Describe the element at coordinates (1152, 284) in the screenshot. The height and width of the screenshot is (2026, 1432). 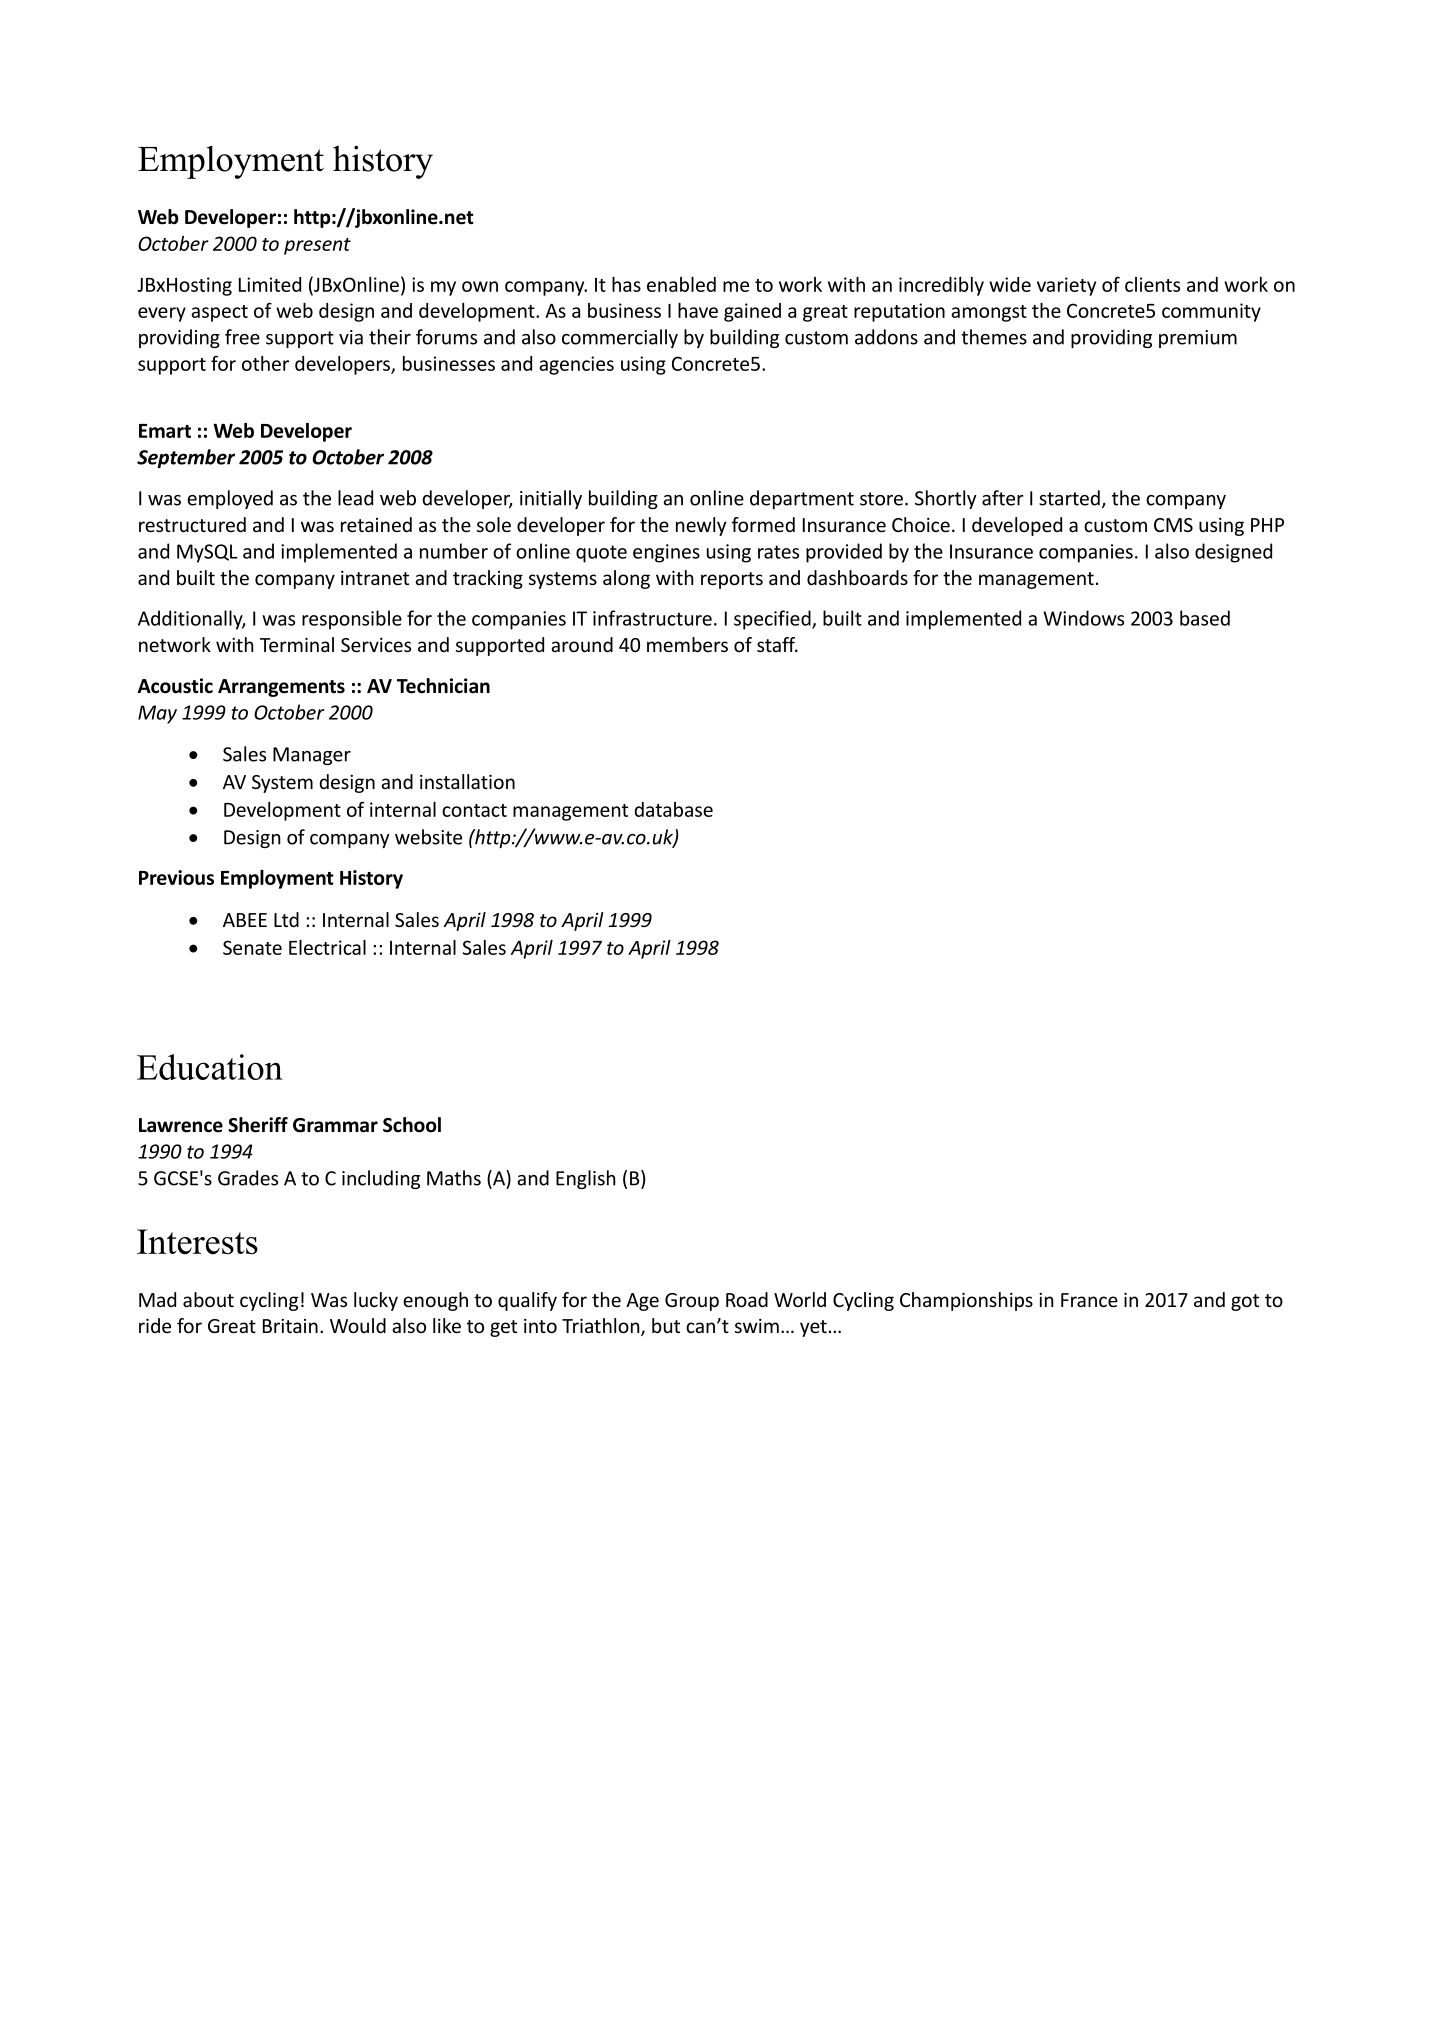
I see `clients` at that location.
